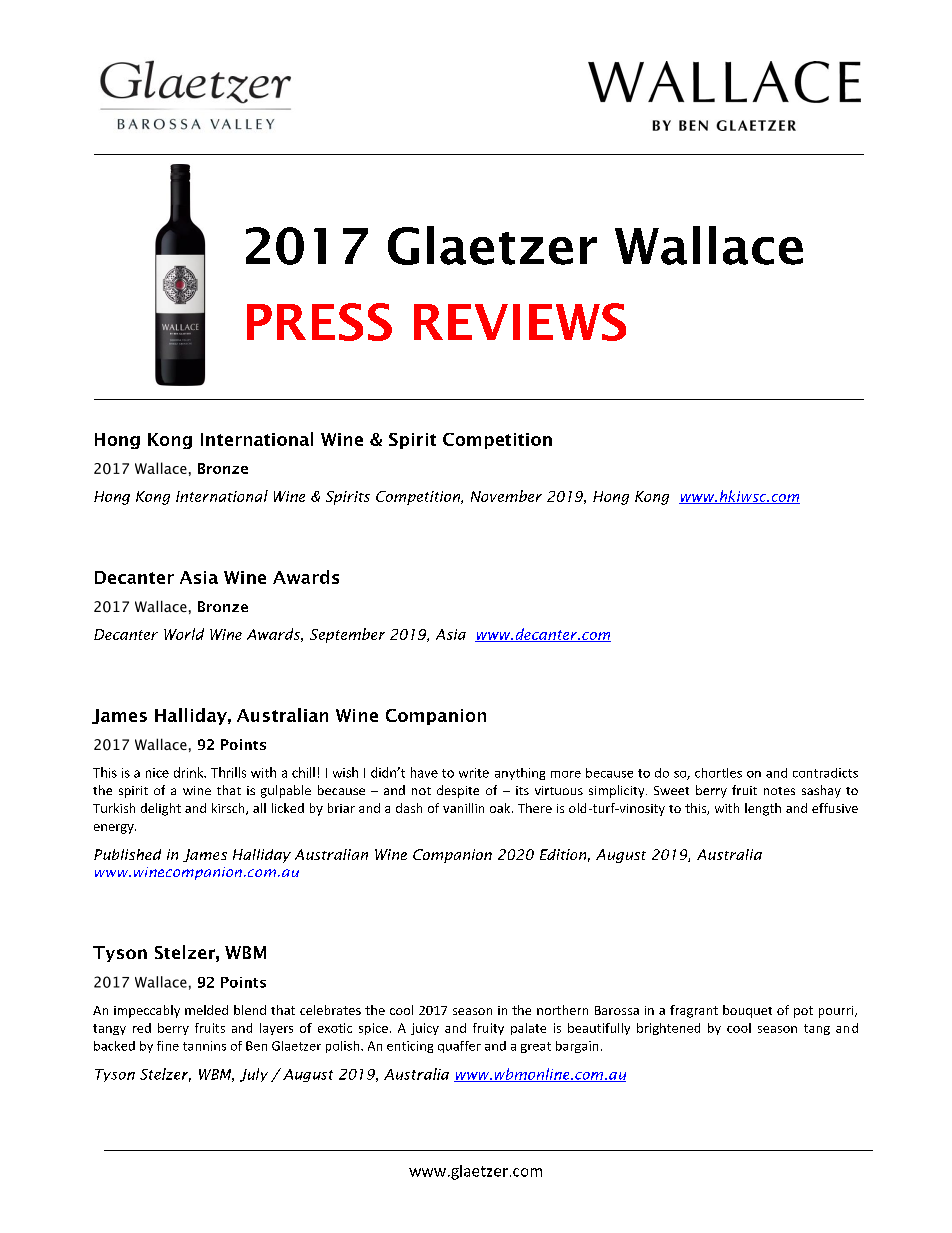 This image has width=952, height=1233. I want to click on PRESS, so click(319, 322).
